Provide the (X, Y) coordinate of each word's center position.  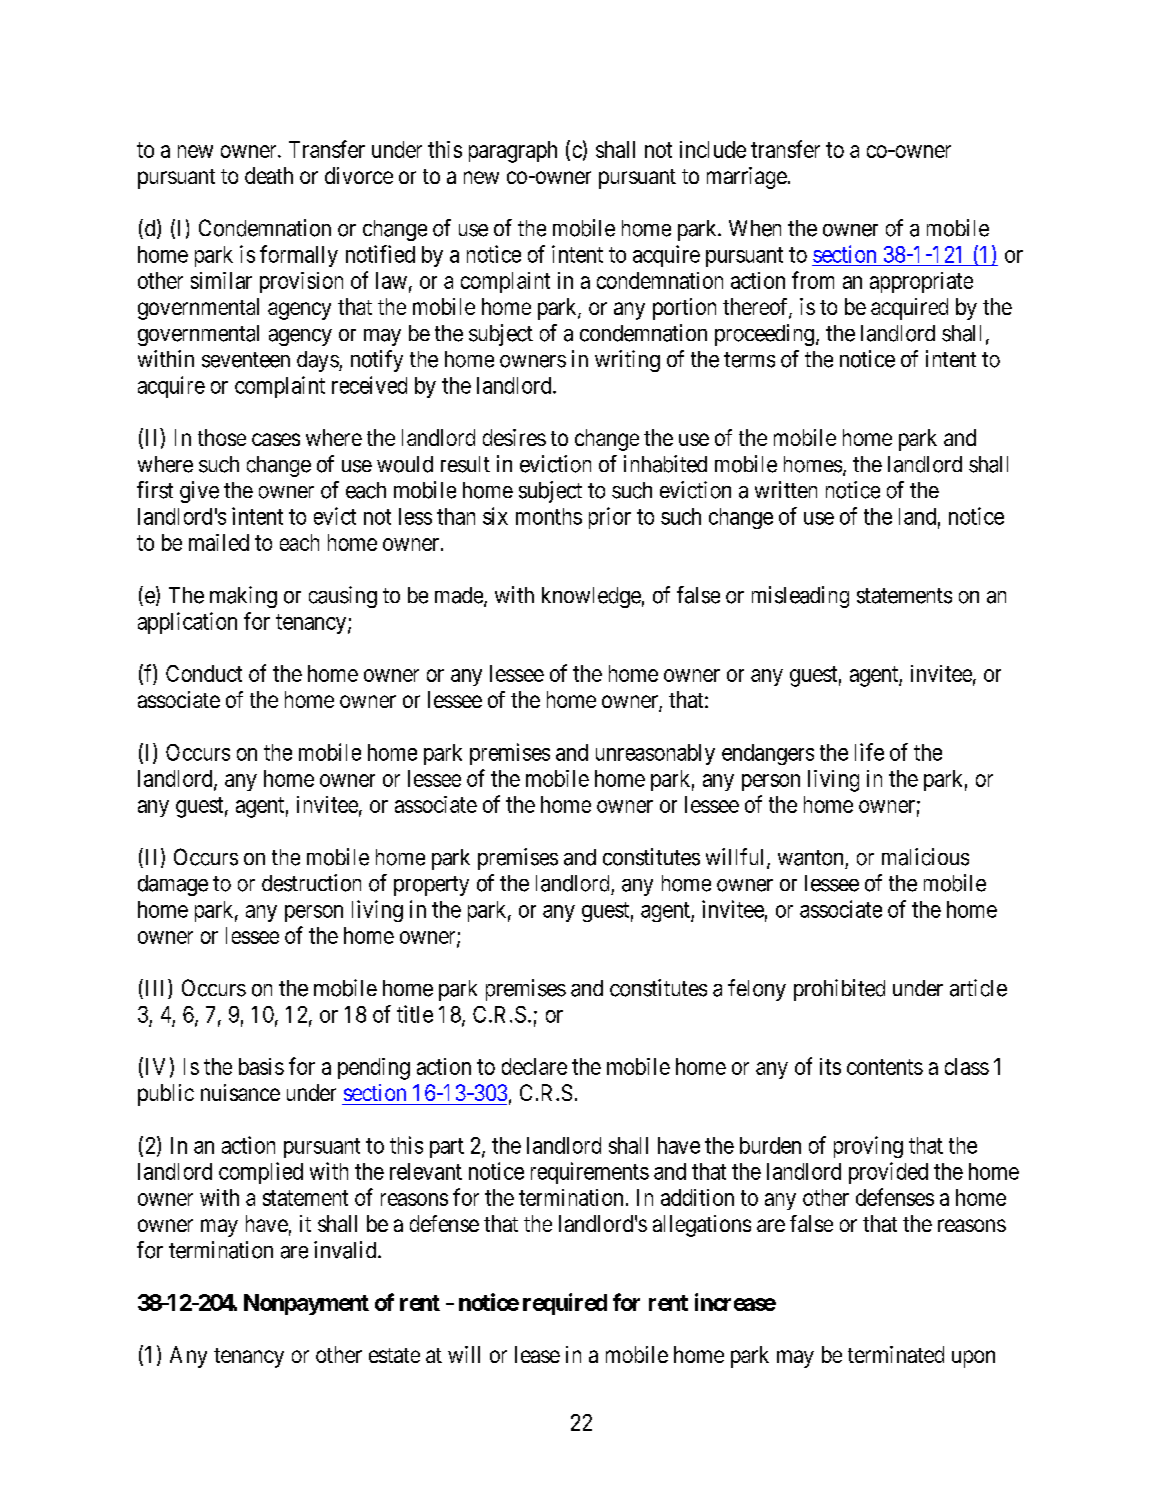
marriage (747, 178)
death (269, 175)
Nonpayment (306, 1304)
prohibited (839, 990)
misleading (800, 597)
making (243, 597)
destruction (311, 883)
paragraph (513, 152)
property (431, 886)
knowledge (591, 597)
